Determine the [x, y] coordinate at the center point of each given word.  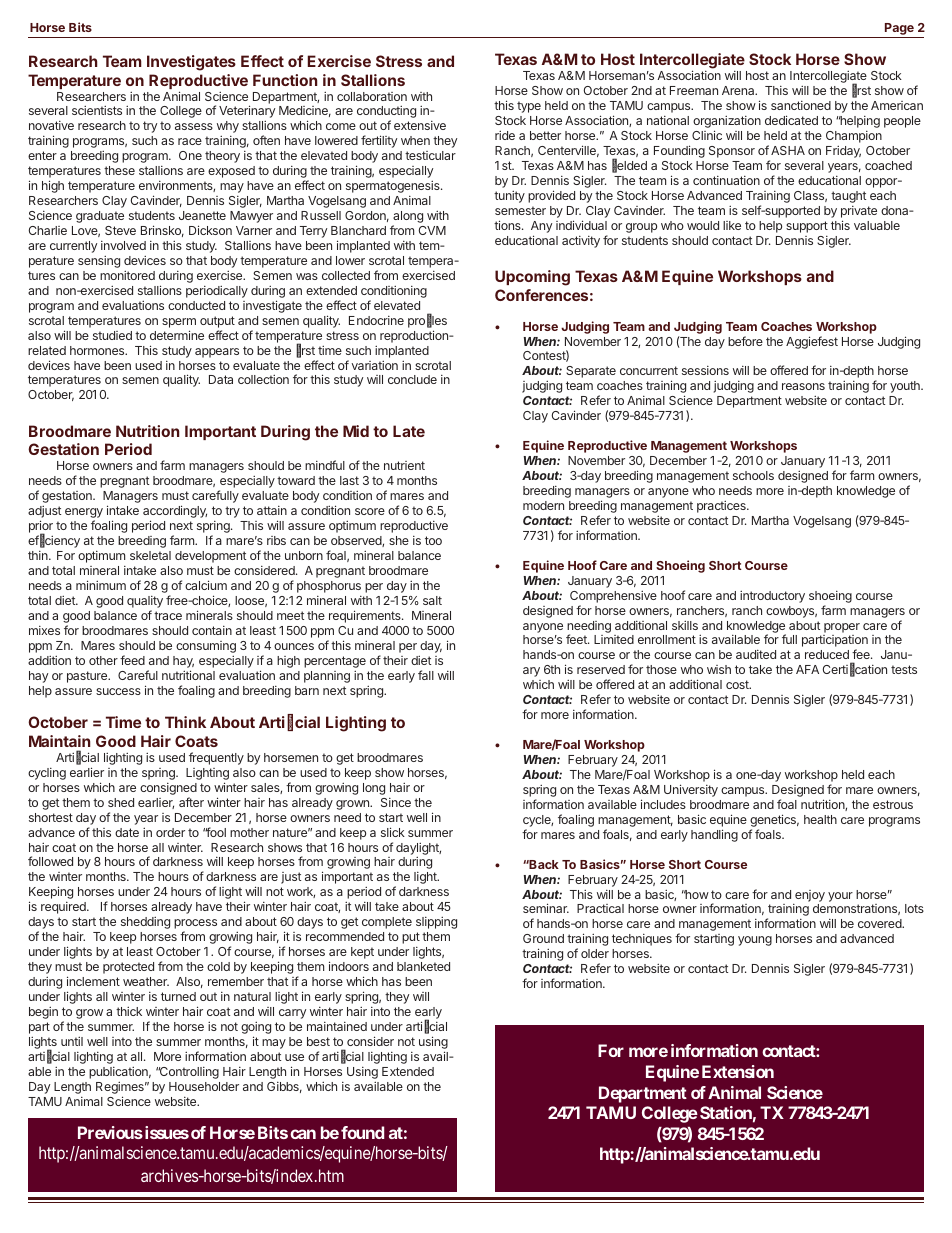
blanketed [423, 966]
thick [129, 1011]
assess [194, 126]
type [529, 107]
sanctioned [801, 105]
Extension [738, 1071]
